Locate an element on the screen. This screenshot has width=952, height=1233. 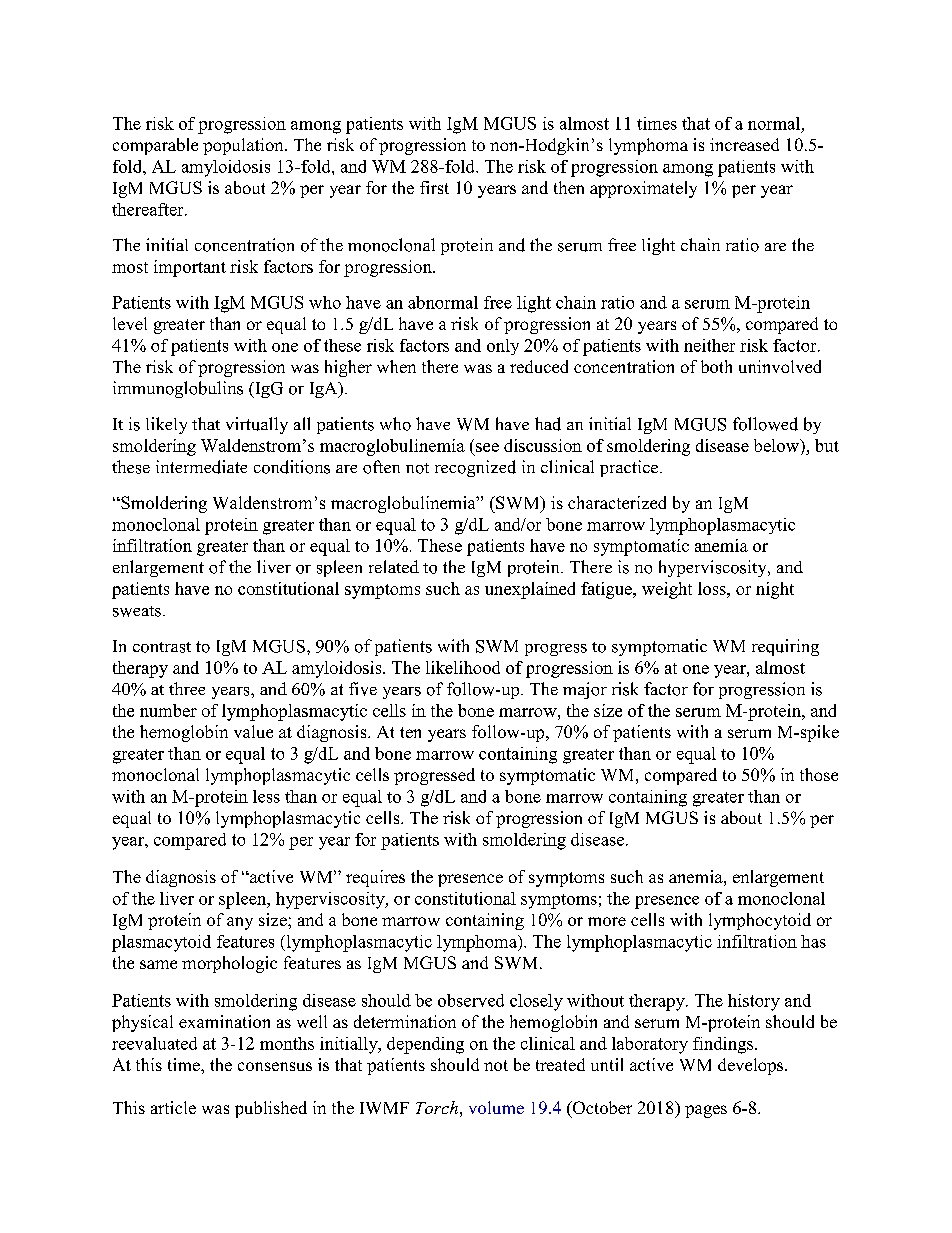
likelihood is located at coordinates (463, 667).
